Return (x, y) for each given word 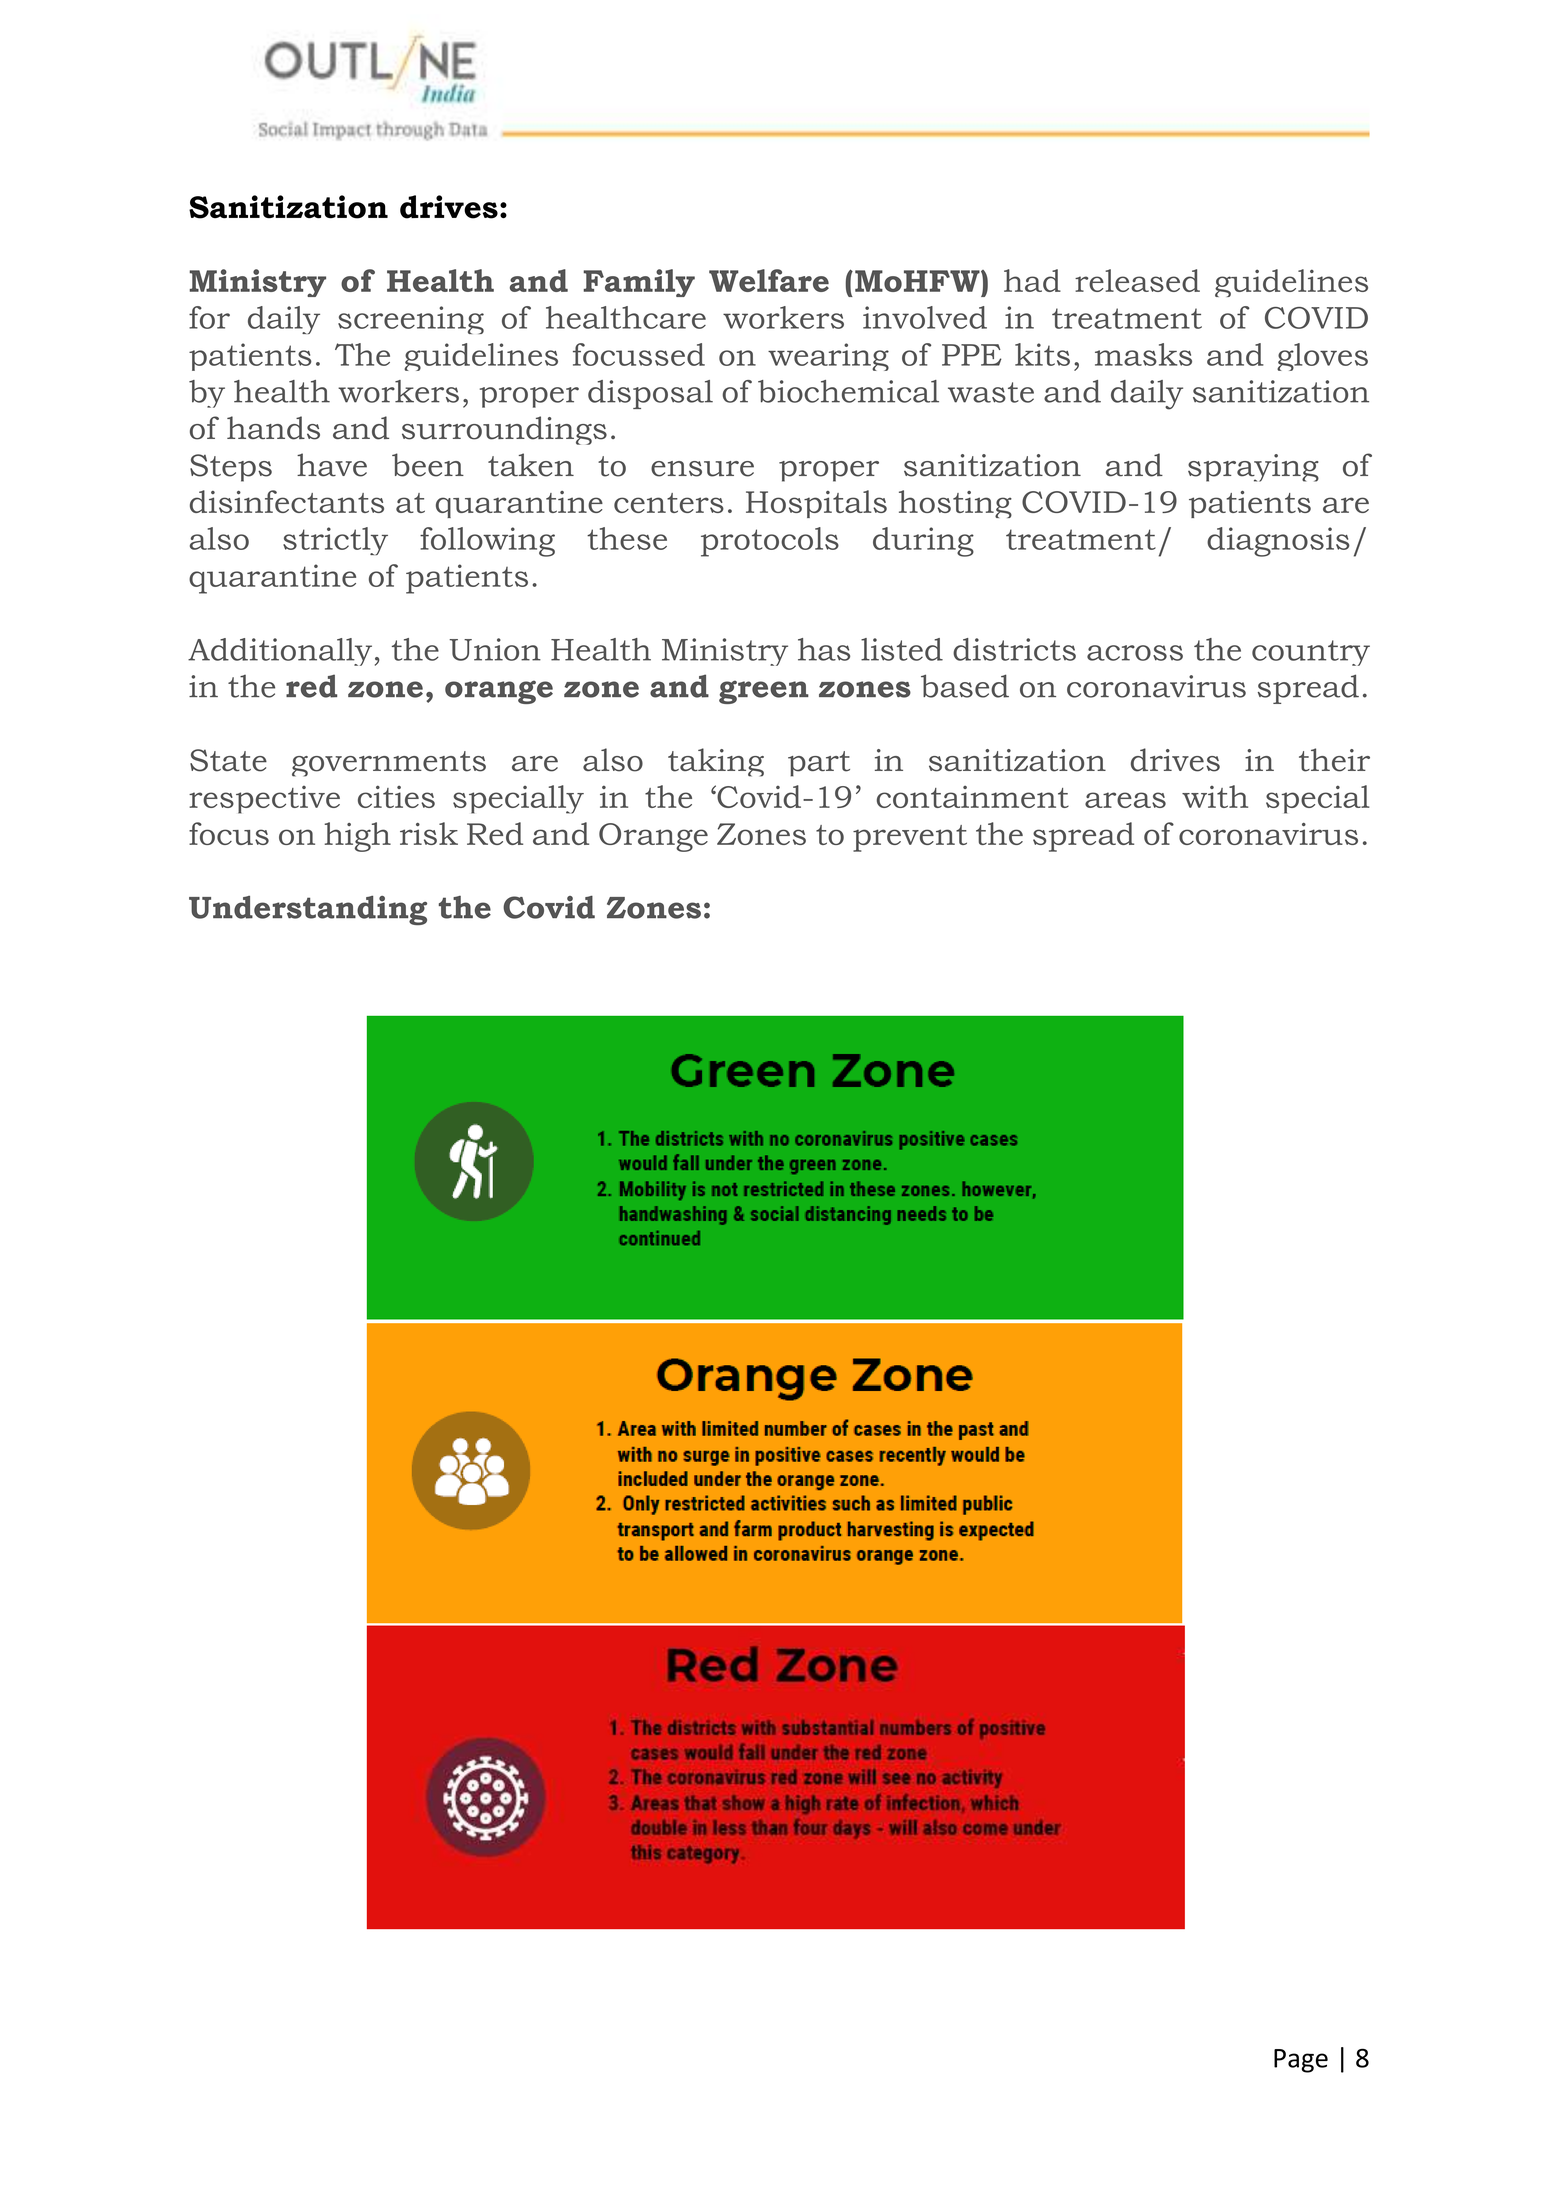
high (357, 837)
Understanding (308, 910)
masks (1143, 354)
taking (716, 762)
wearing (828, 357)
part (819, 764)
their (1334, 760)
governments (389, 764)
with (1215, 796)
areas (1125, 800)
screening (411, 320)
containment (973, 797)
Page (1301, 2061)
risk (429, 833)
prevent (910, 838)
